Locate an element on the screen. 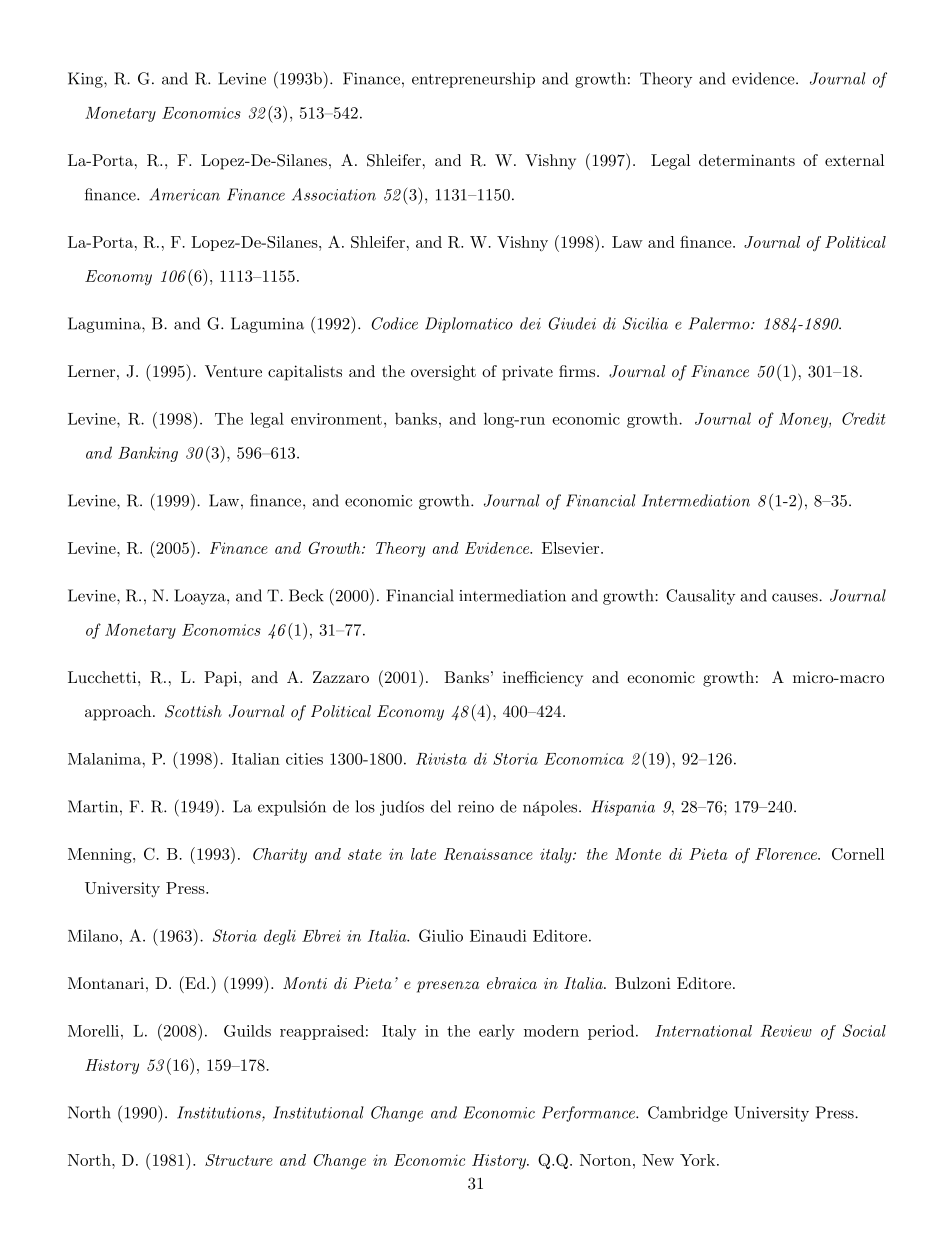 The width and height of the screenshot is (952, 1233). Palermo is located at coordinates (719, 323).
